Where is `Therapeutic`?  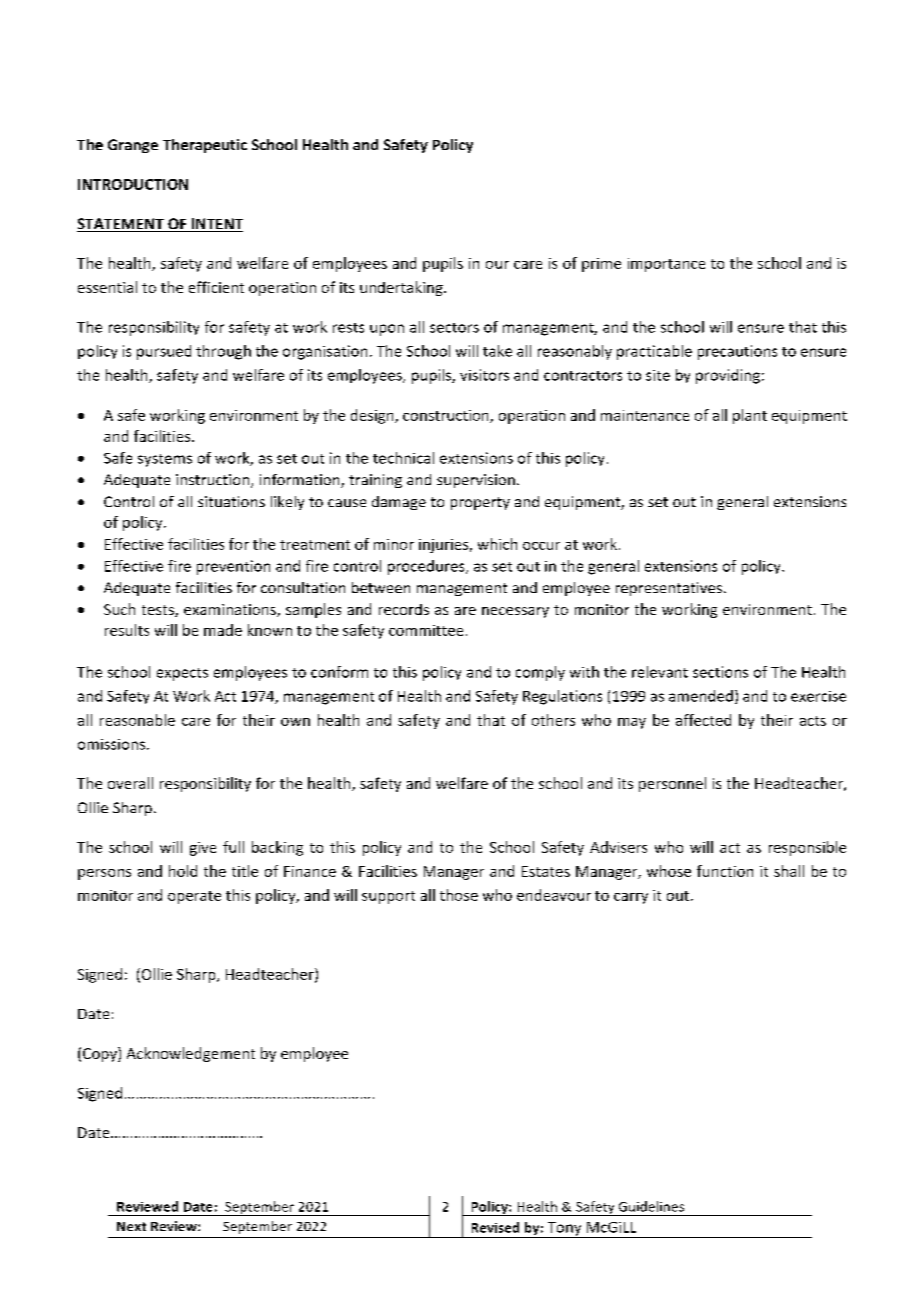 Therapeutic is located at coordinates (205, 146).
